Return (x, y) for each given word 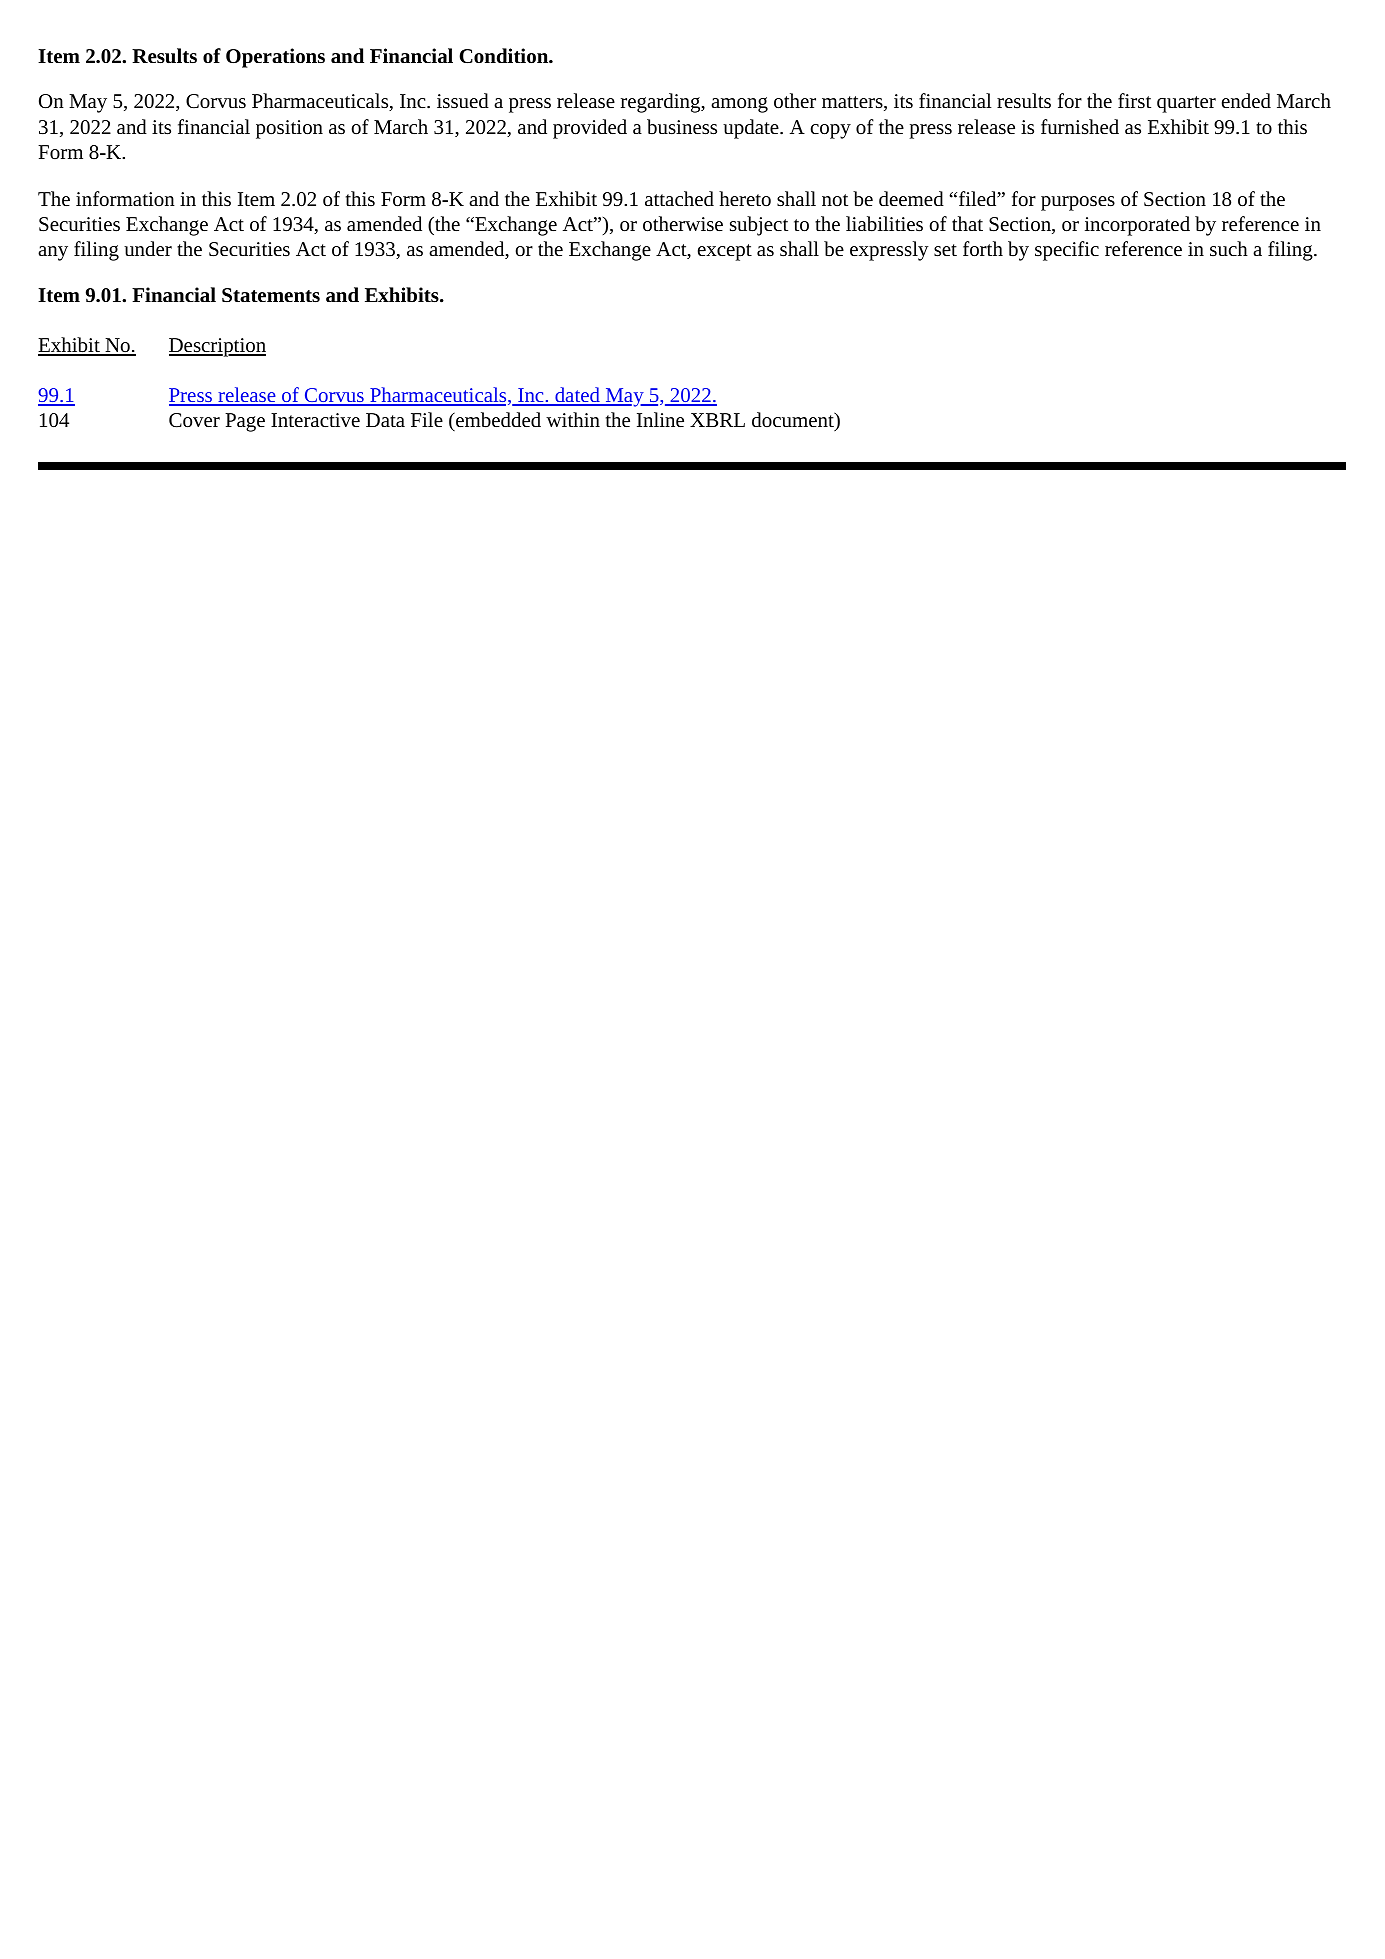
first (1134, 100)
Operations (275, 58)
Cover (194, 420)
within (573, 419)
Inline (660, 419)
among (739, 105)
